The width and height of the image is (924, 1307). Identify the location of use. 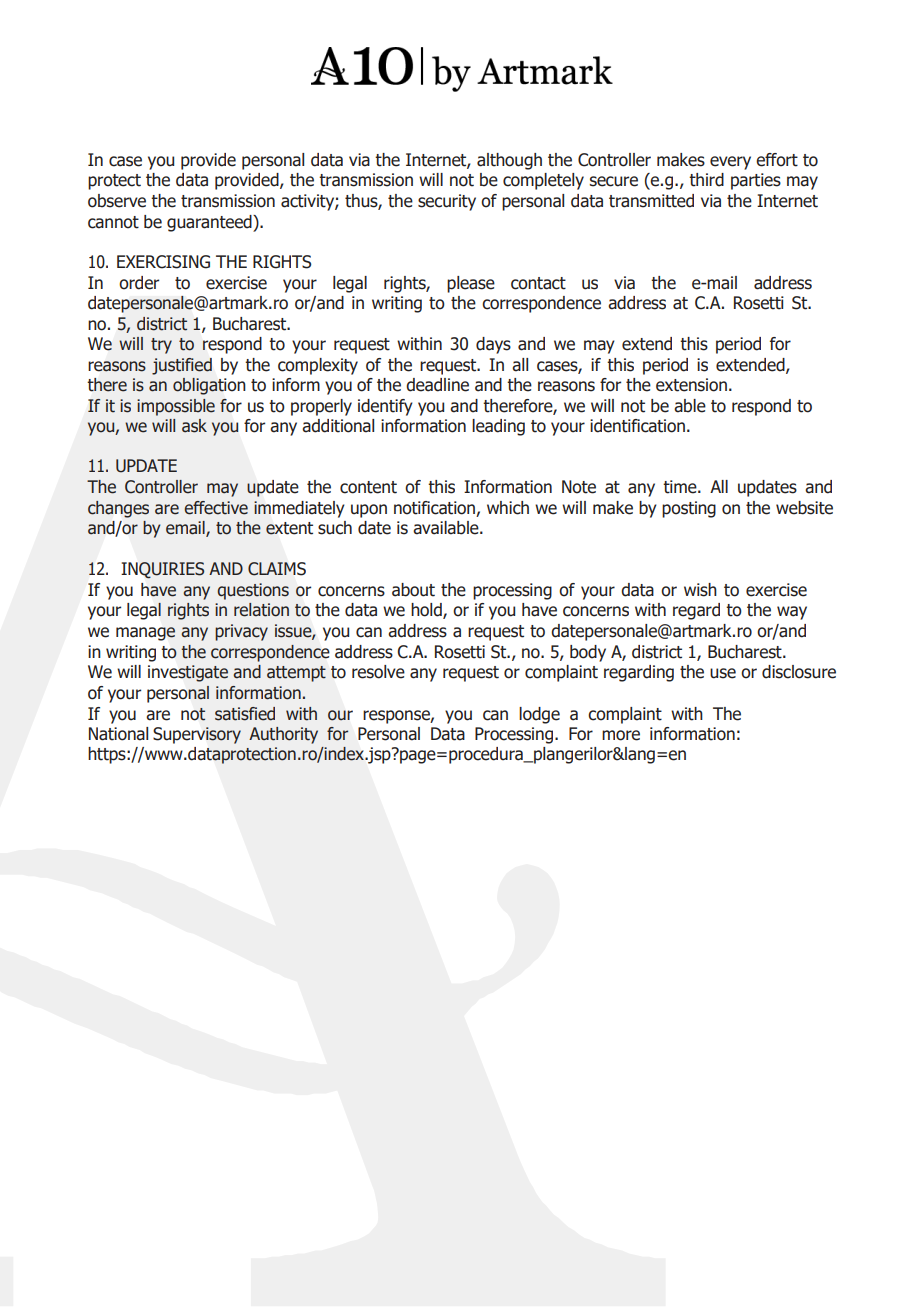
(723, 673).
